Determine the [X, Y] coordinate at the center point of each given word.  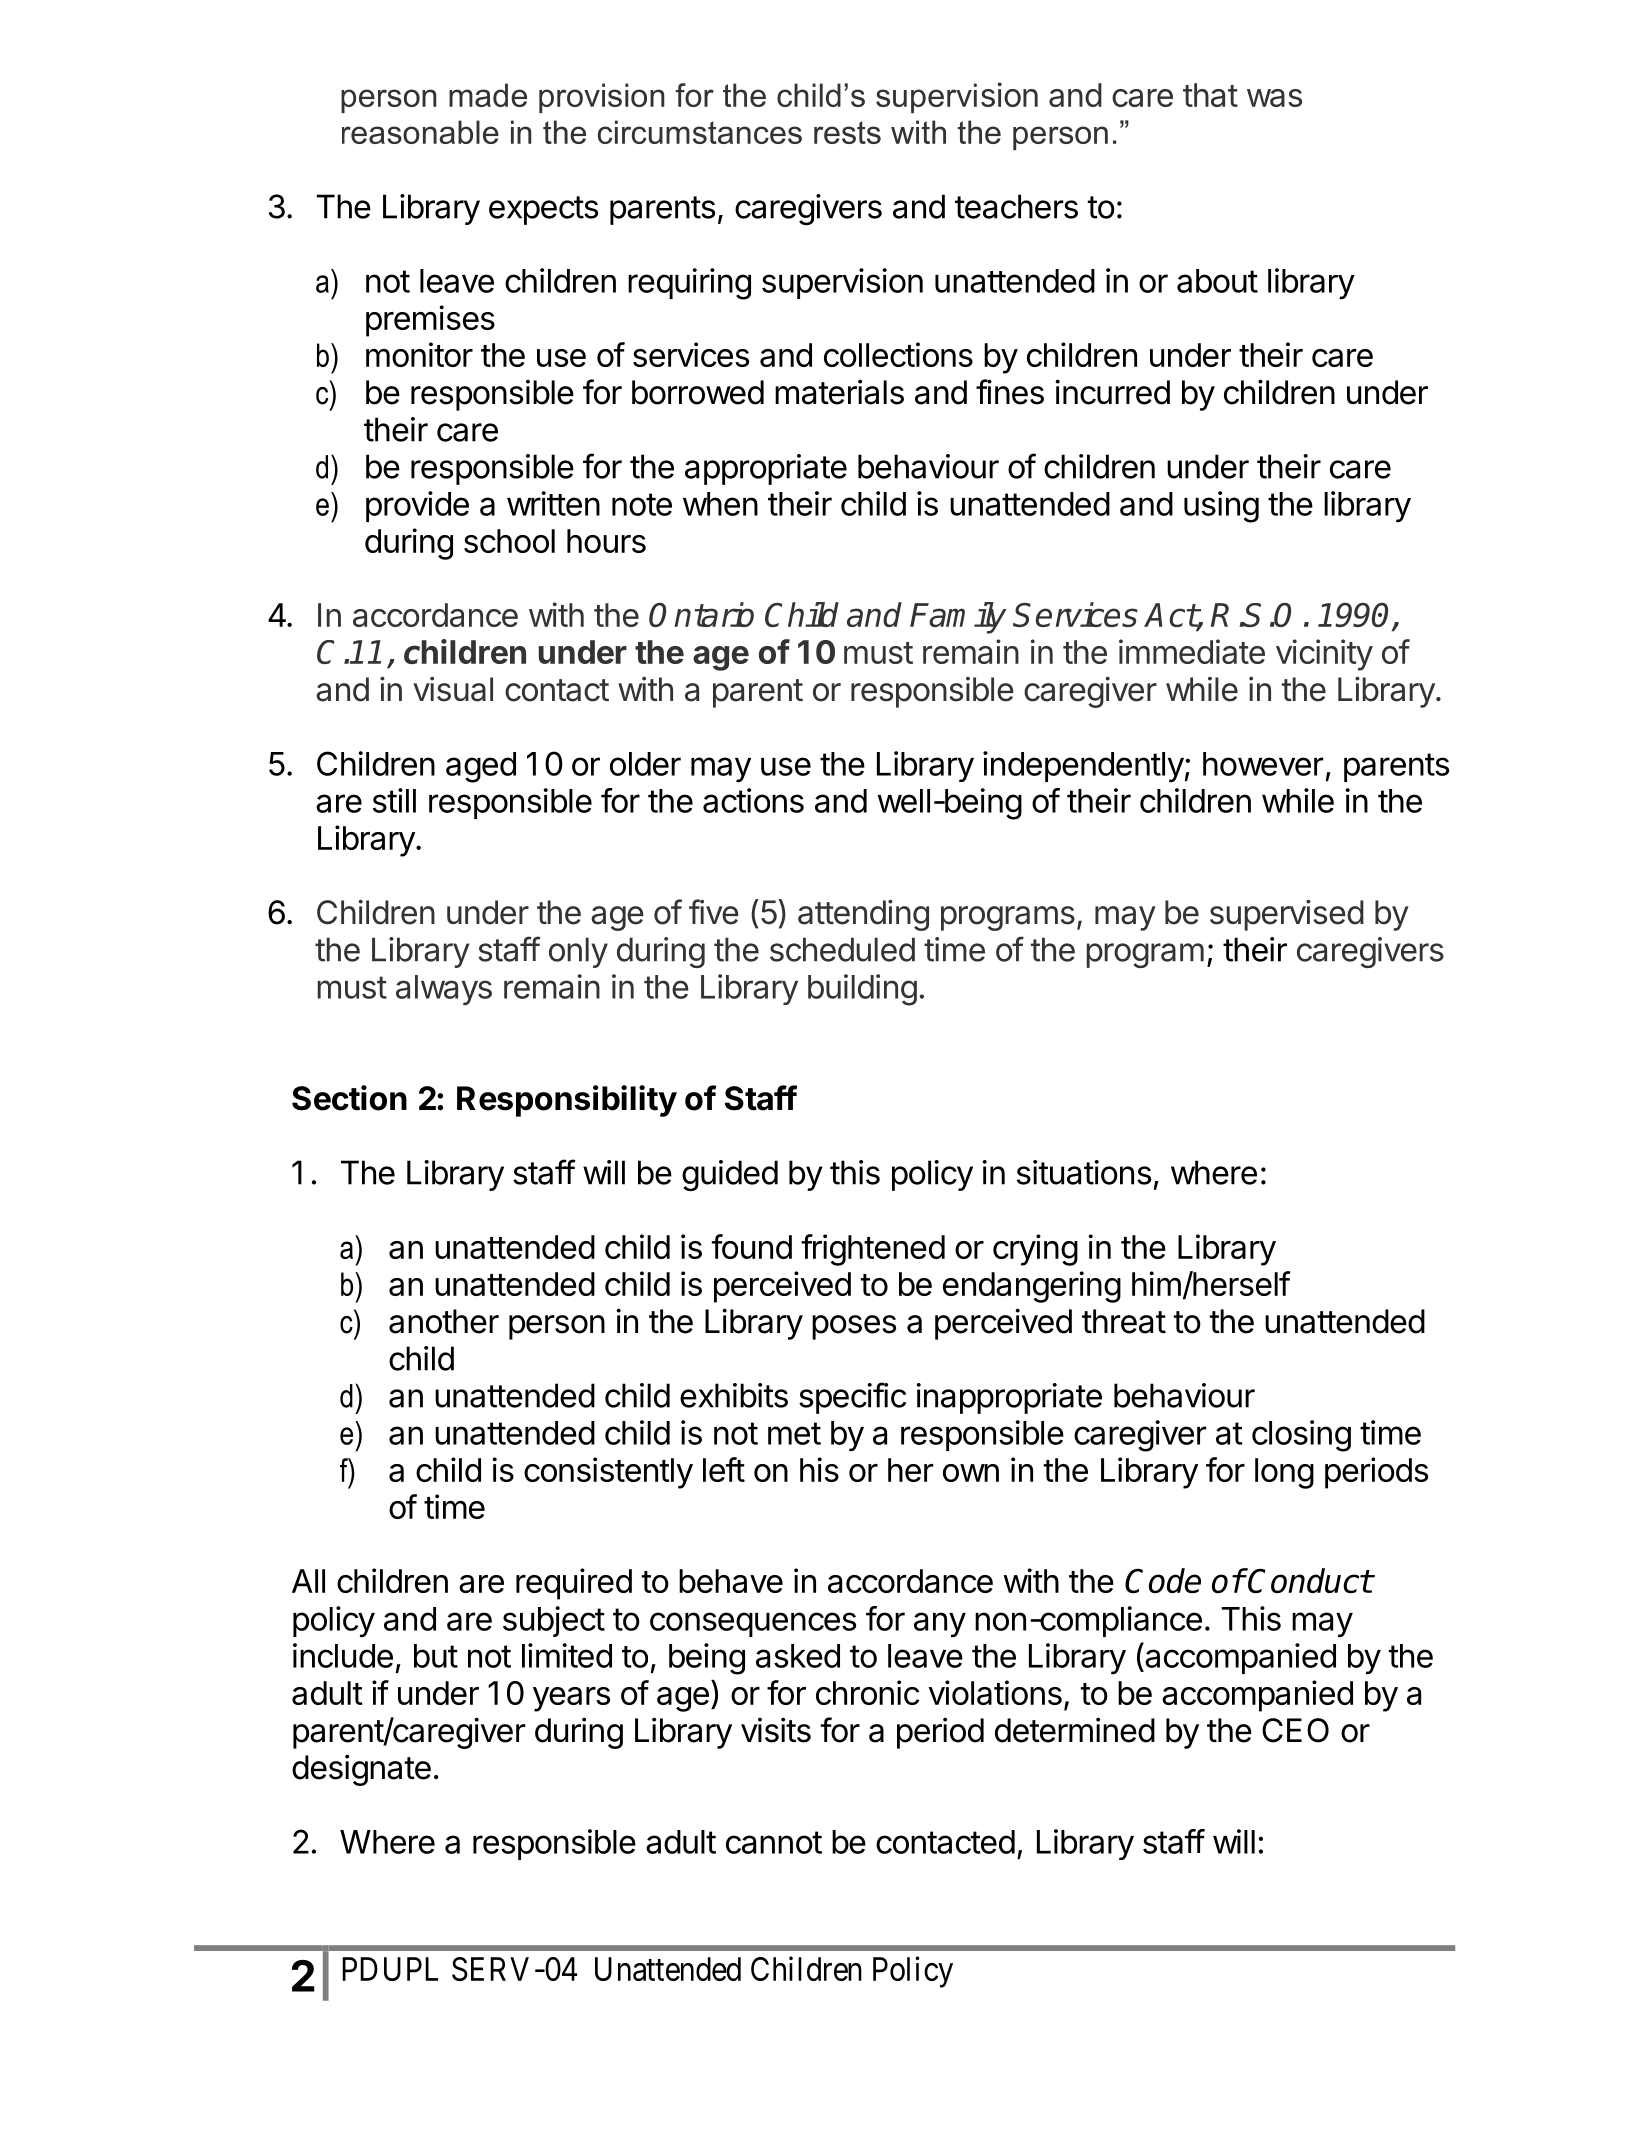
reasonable [420, 132]
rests [847, 132]
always [444, 990]
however [1263, 764]
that [1210, 95]
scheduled [842, 949]
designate [361, 1770]
